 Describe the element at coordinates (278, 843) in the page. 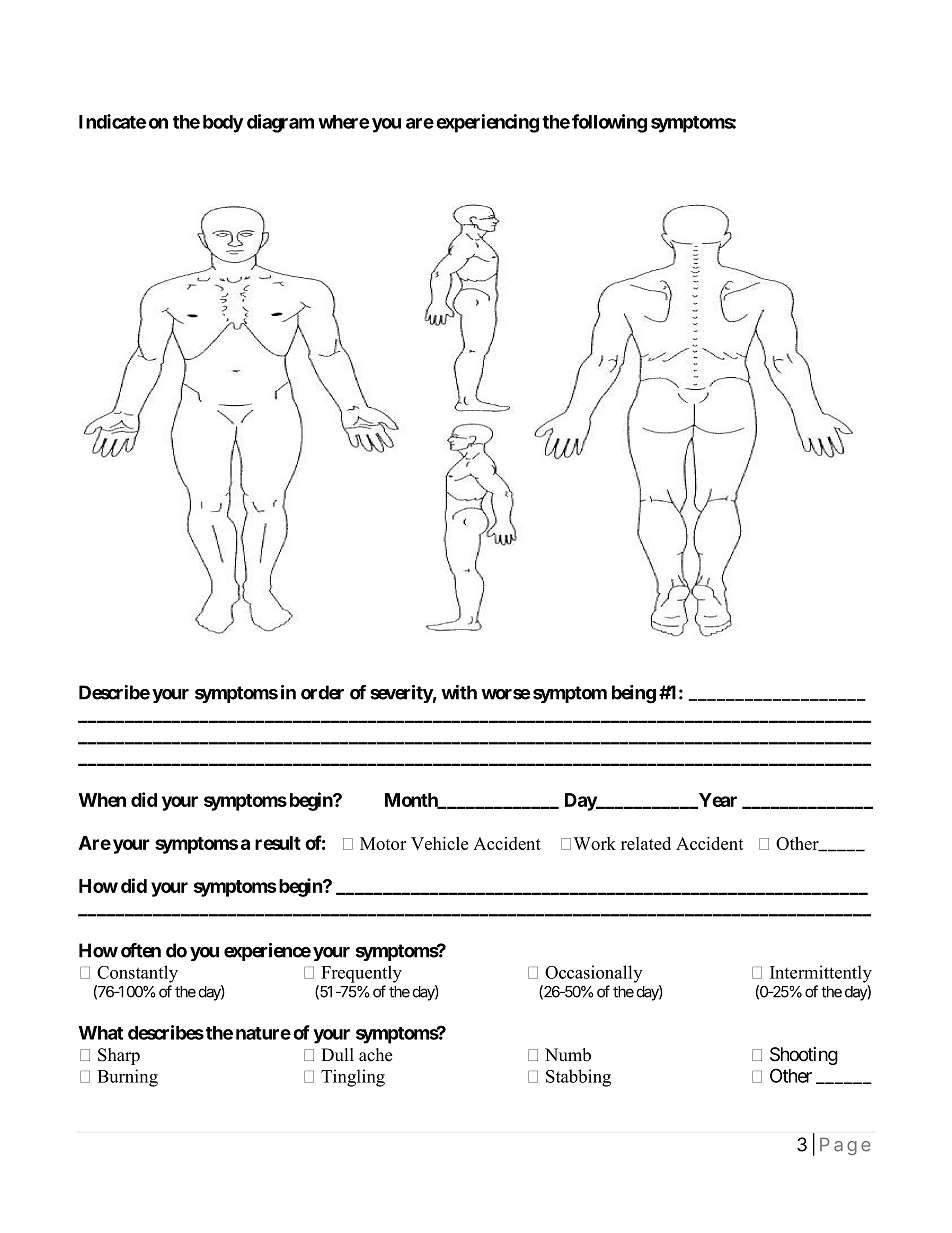

I see `result` at that location.
